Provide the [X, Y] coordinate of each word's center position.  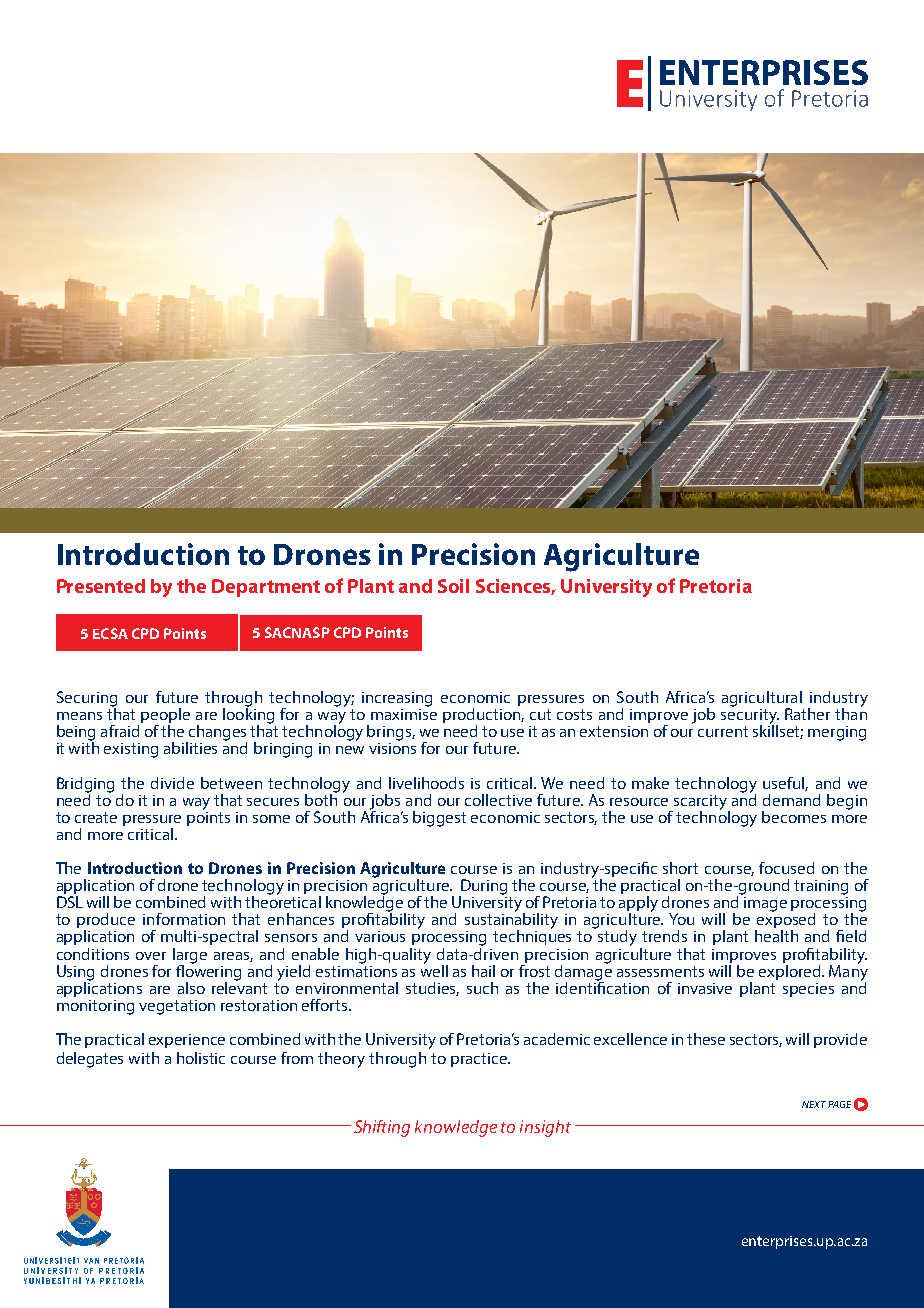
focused [786, 868]
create [96, 817]
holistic [201, 1058]
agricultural [762, 700]
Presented [101, 586]
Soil [453, 586]
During [483, 888]
